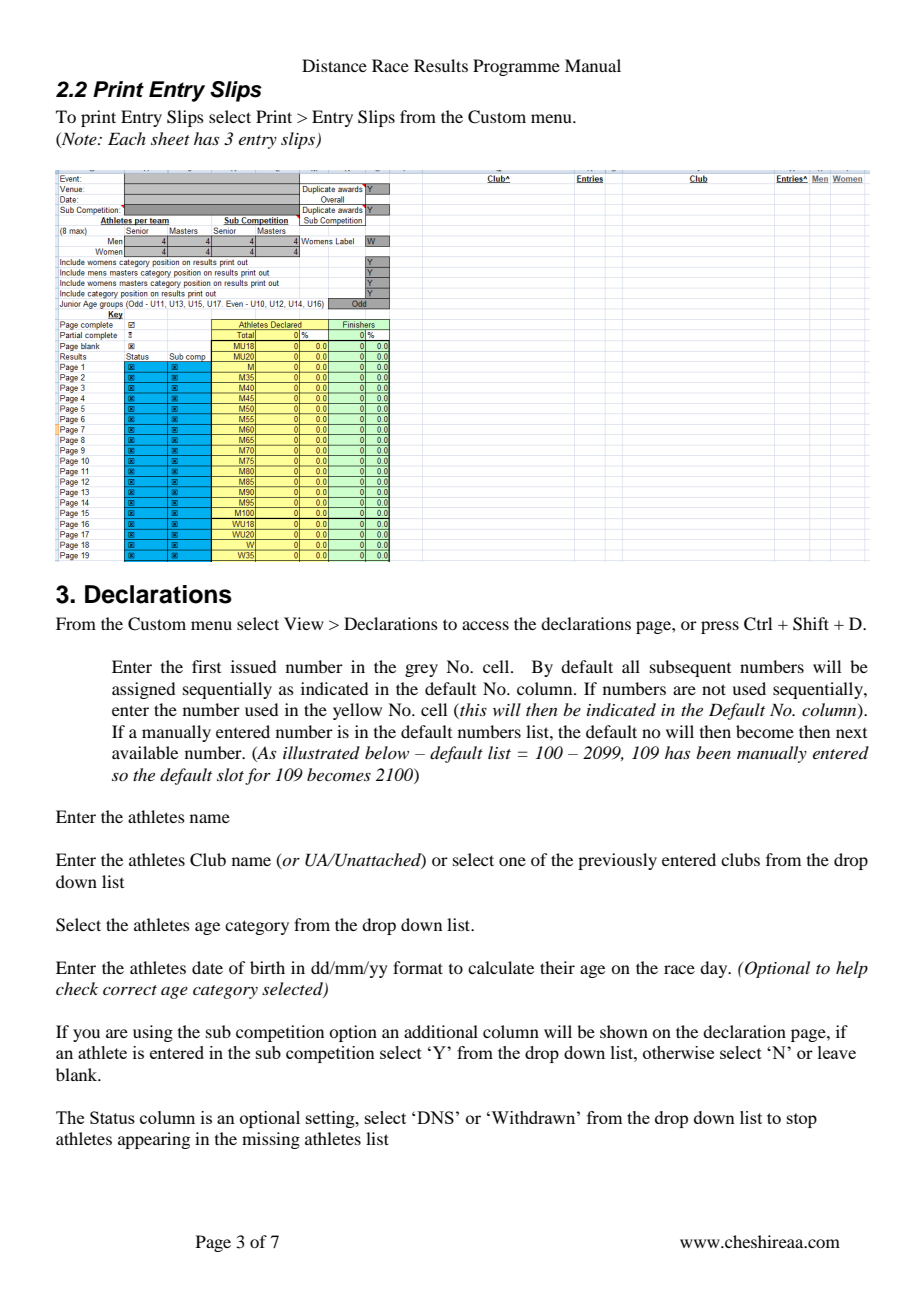 The height and width of the screenshot is (1308, 924). What do you see at coordinates (617, 861) in the screenshot?
I see `previously` at bounding box center [617, 861].
